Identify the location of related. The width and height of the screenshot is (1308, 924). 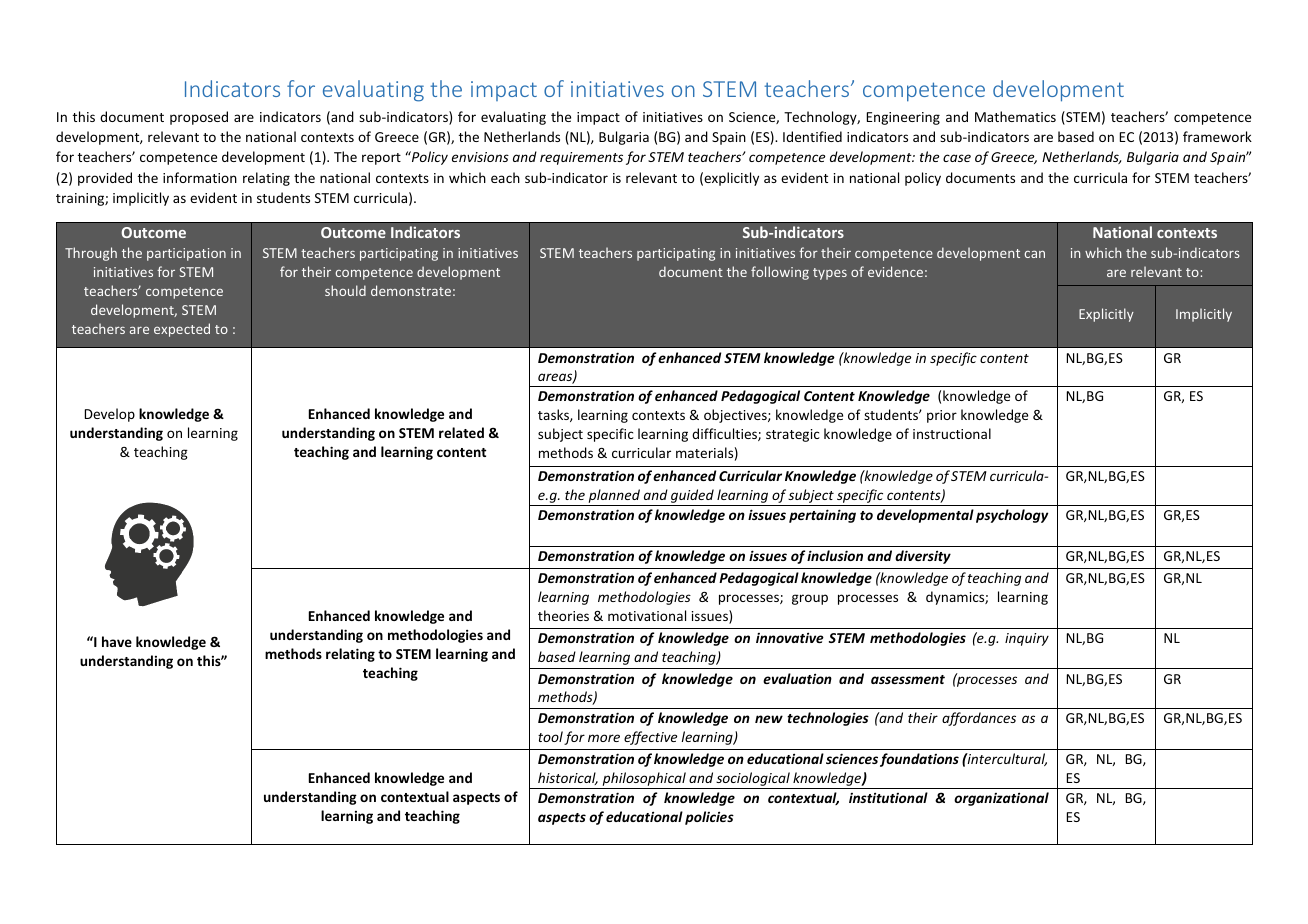
(461, 432).
